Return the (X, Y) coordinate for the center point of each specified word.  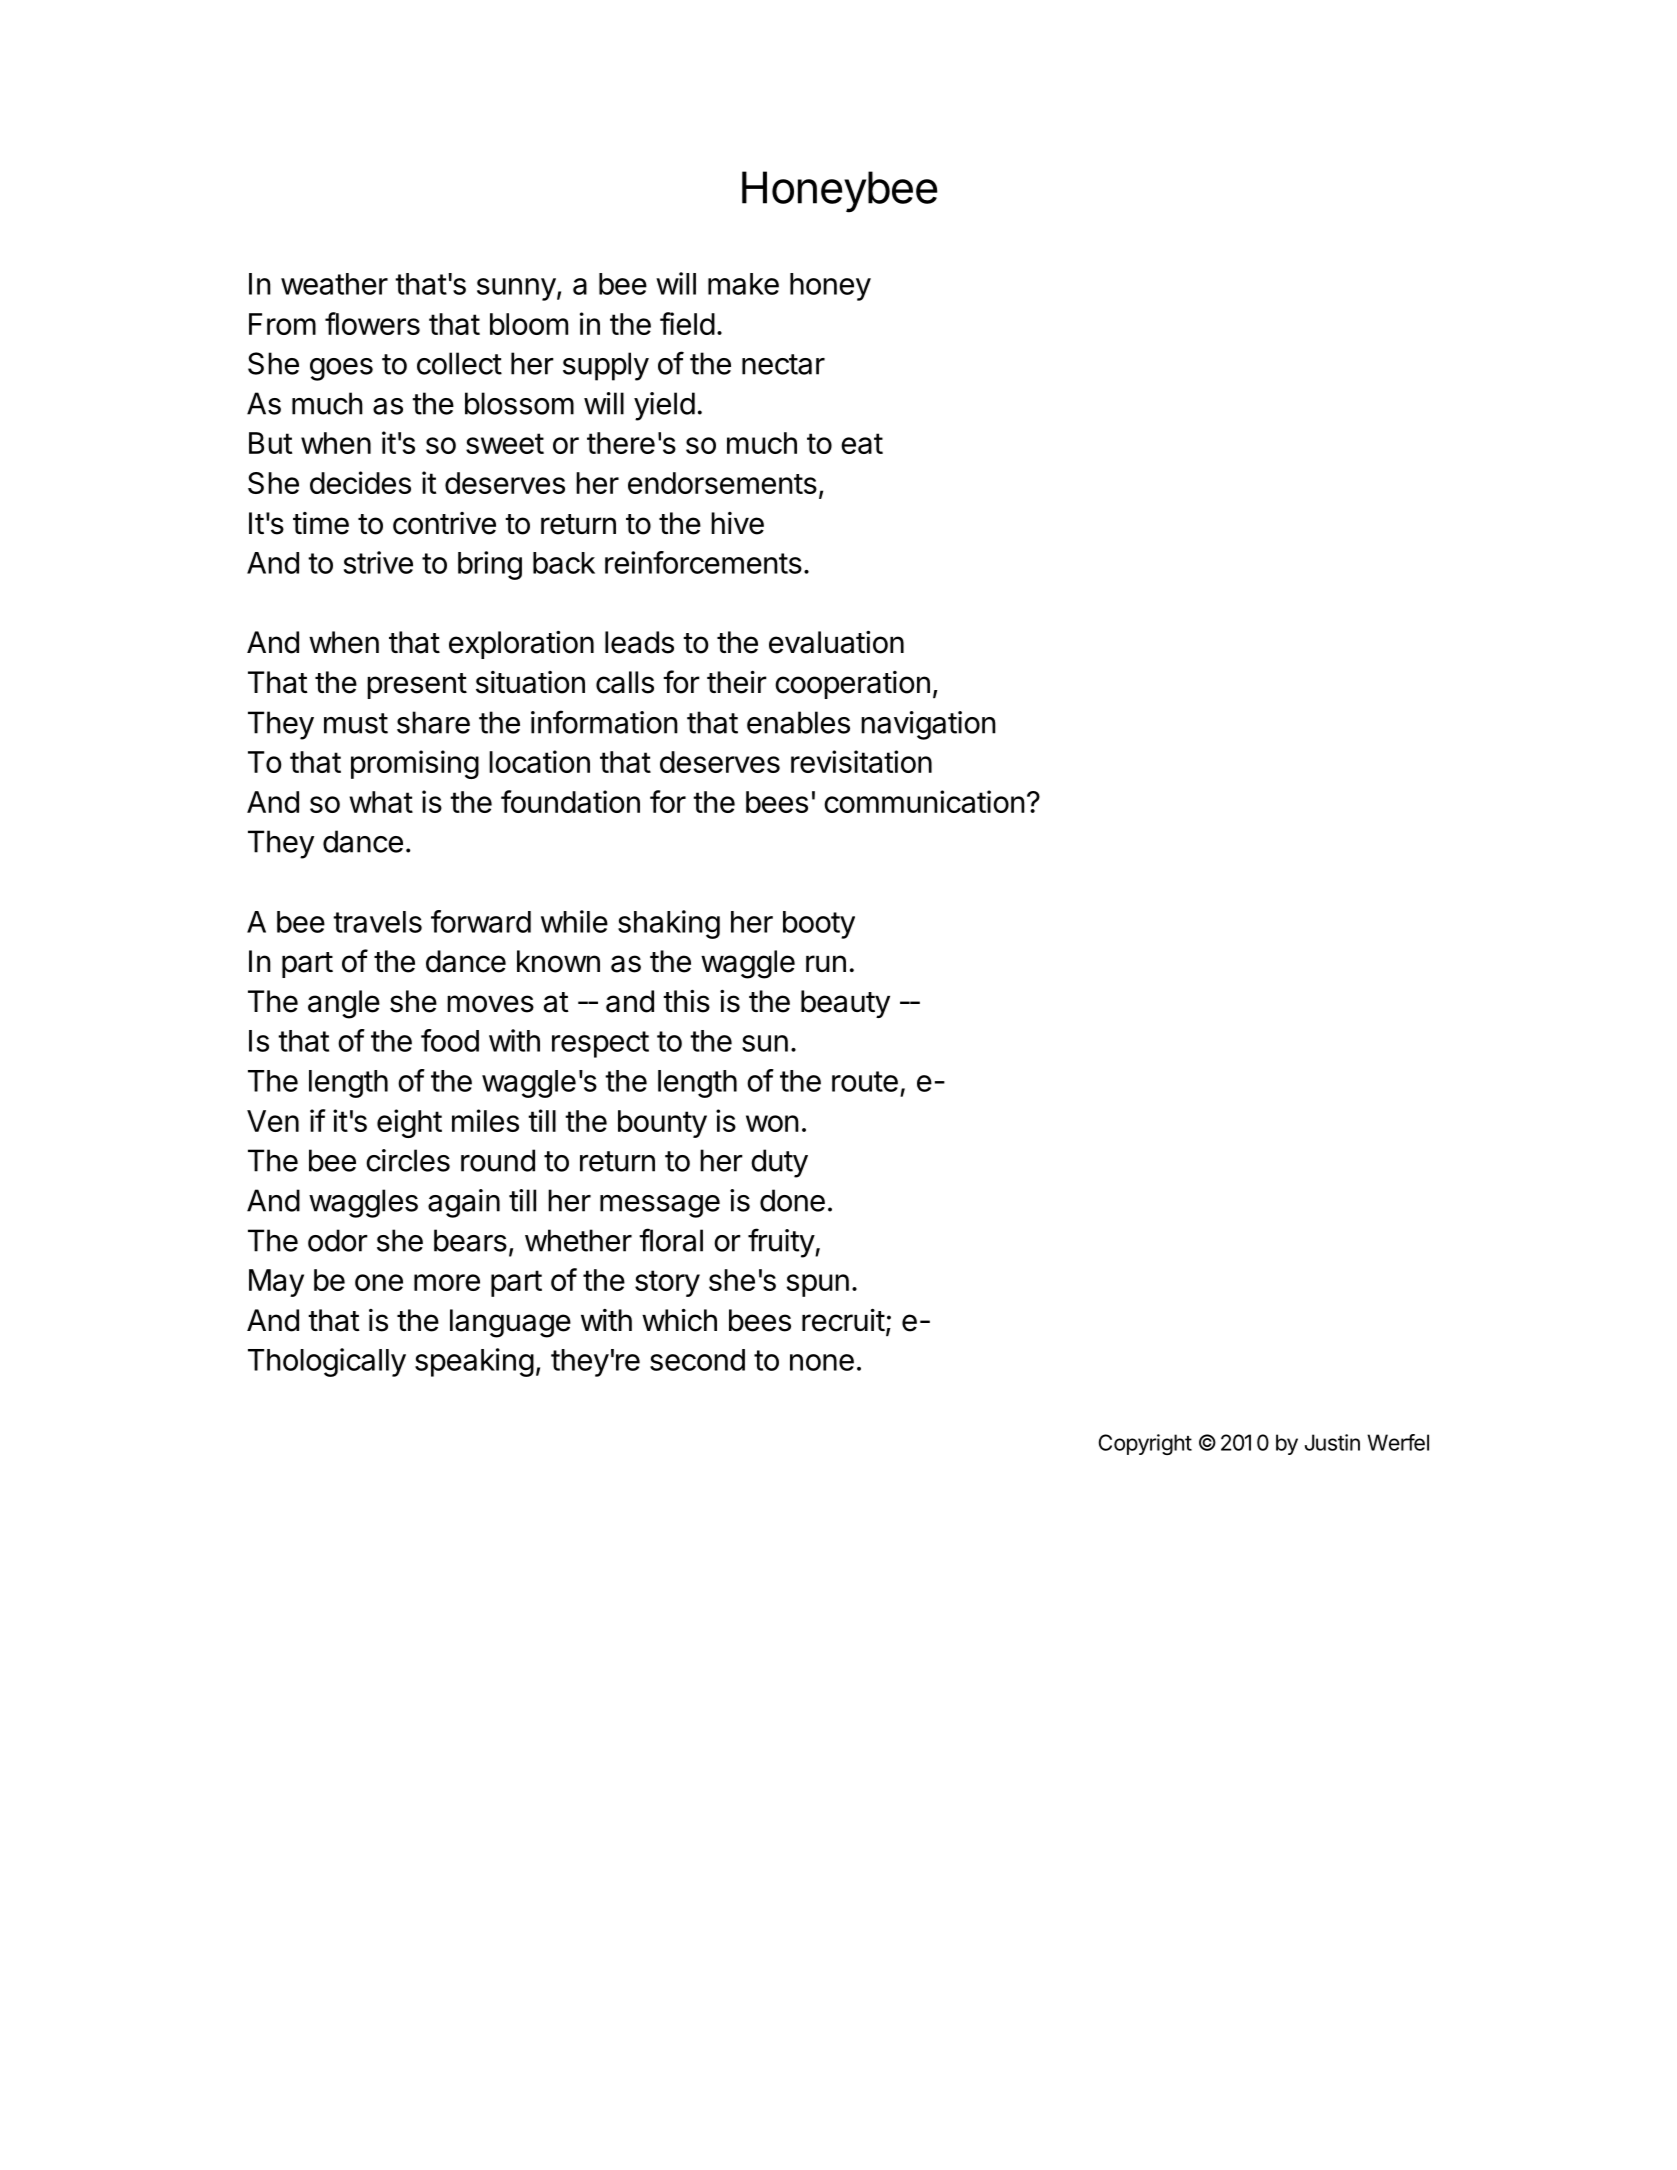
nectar (783, 364)
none (822, 1362)
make (743, 284)
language (510, 1323)
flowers (372, 323)
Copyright (1145, 1444)
